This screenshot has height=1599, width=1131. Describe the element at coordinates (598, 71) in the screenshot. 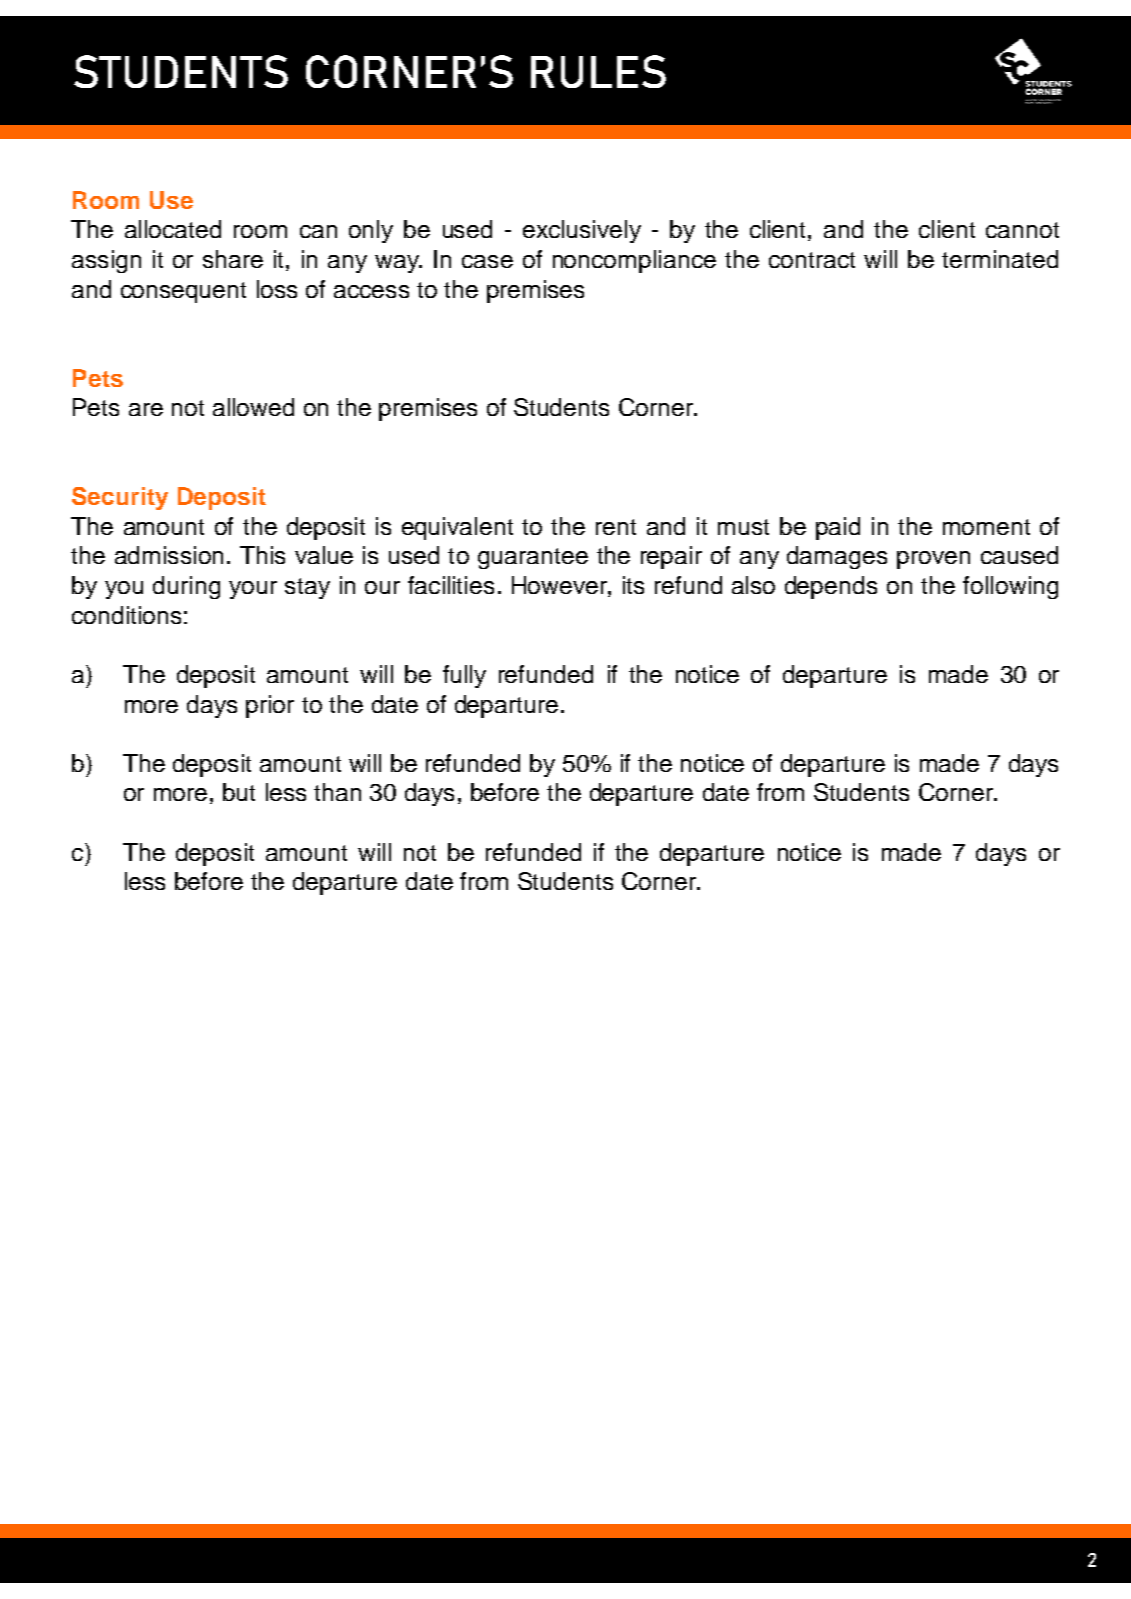

I see `RULES` at that location.
